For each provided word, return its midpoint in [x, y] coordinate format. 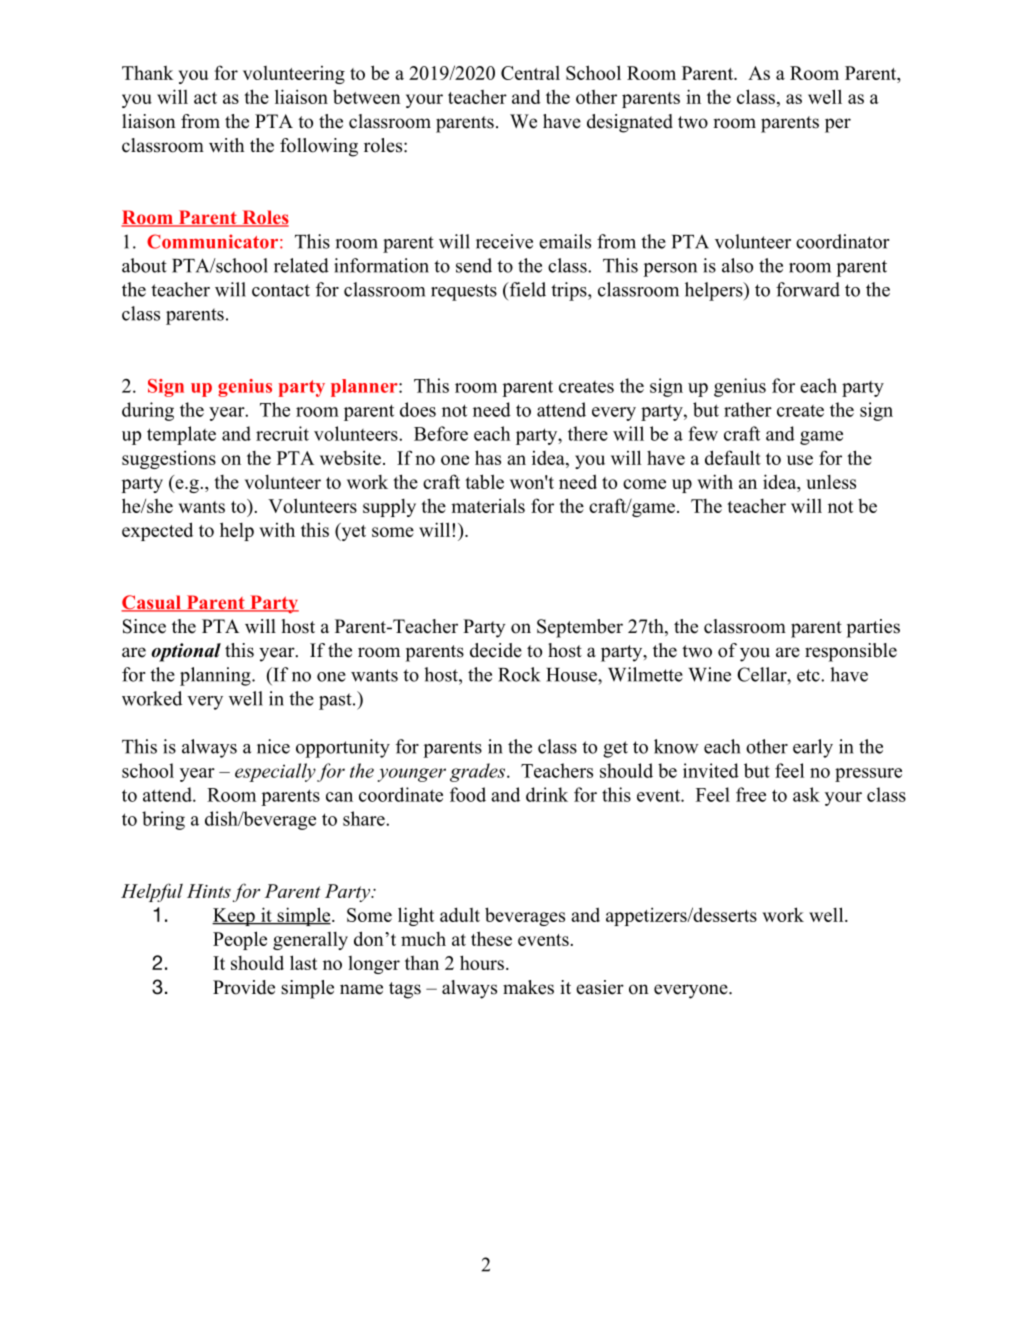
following [319, 147]
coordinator [843, 241]
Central [530, 73]
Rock [519, 674]
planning [216, 676]
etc [808, 675]
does [418, 409]
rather [748, 409]
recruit [282, 433]
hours [482, 962]
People [240, 940]
